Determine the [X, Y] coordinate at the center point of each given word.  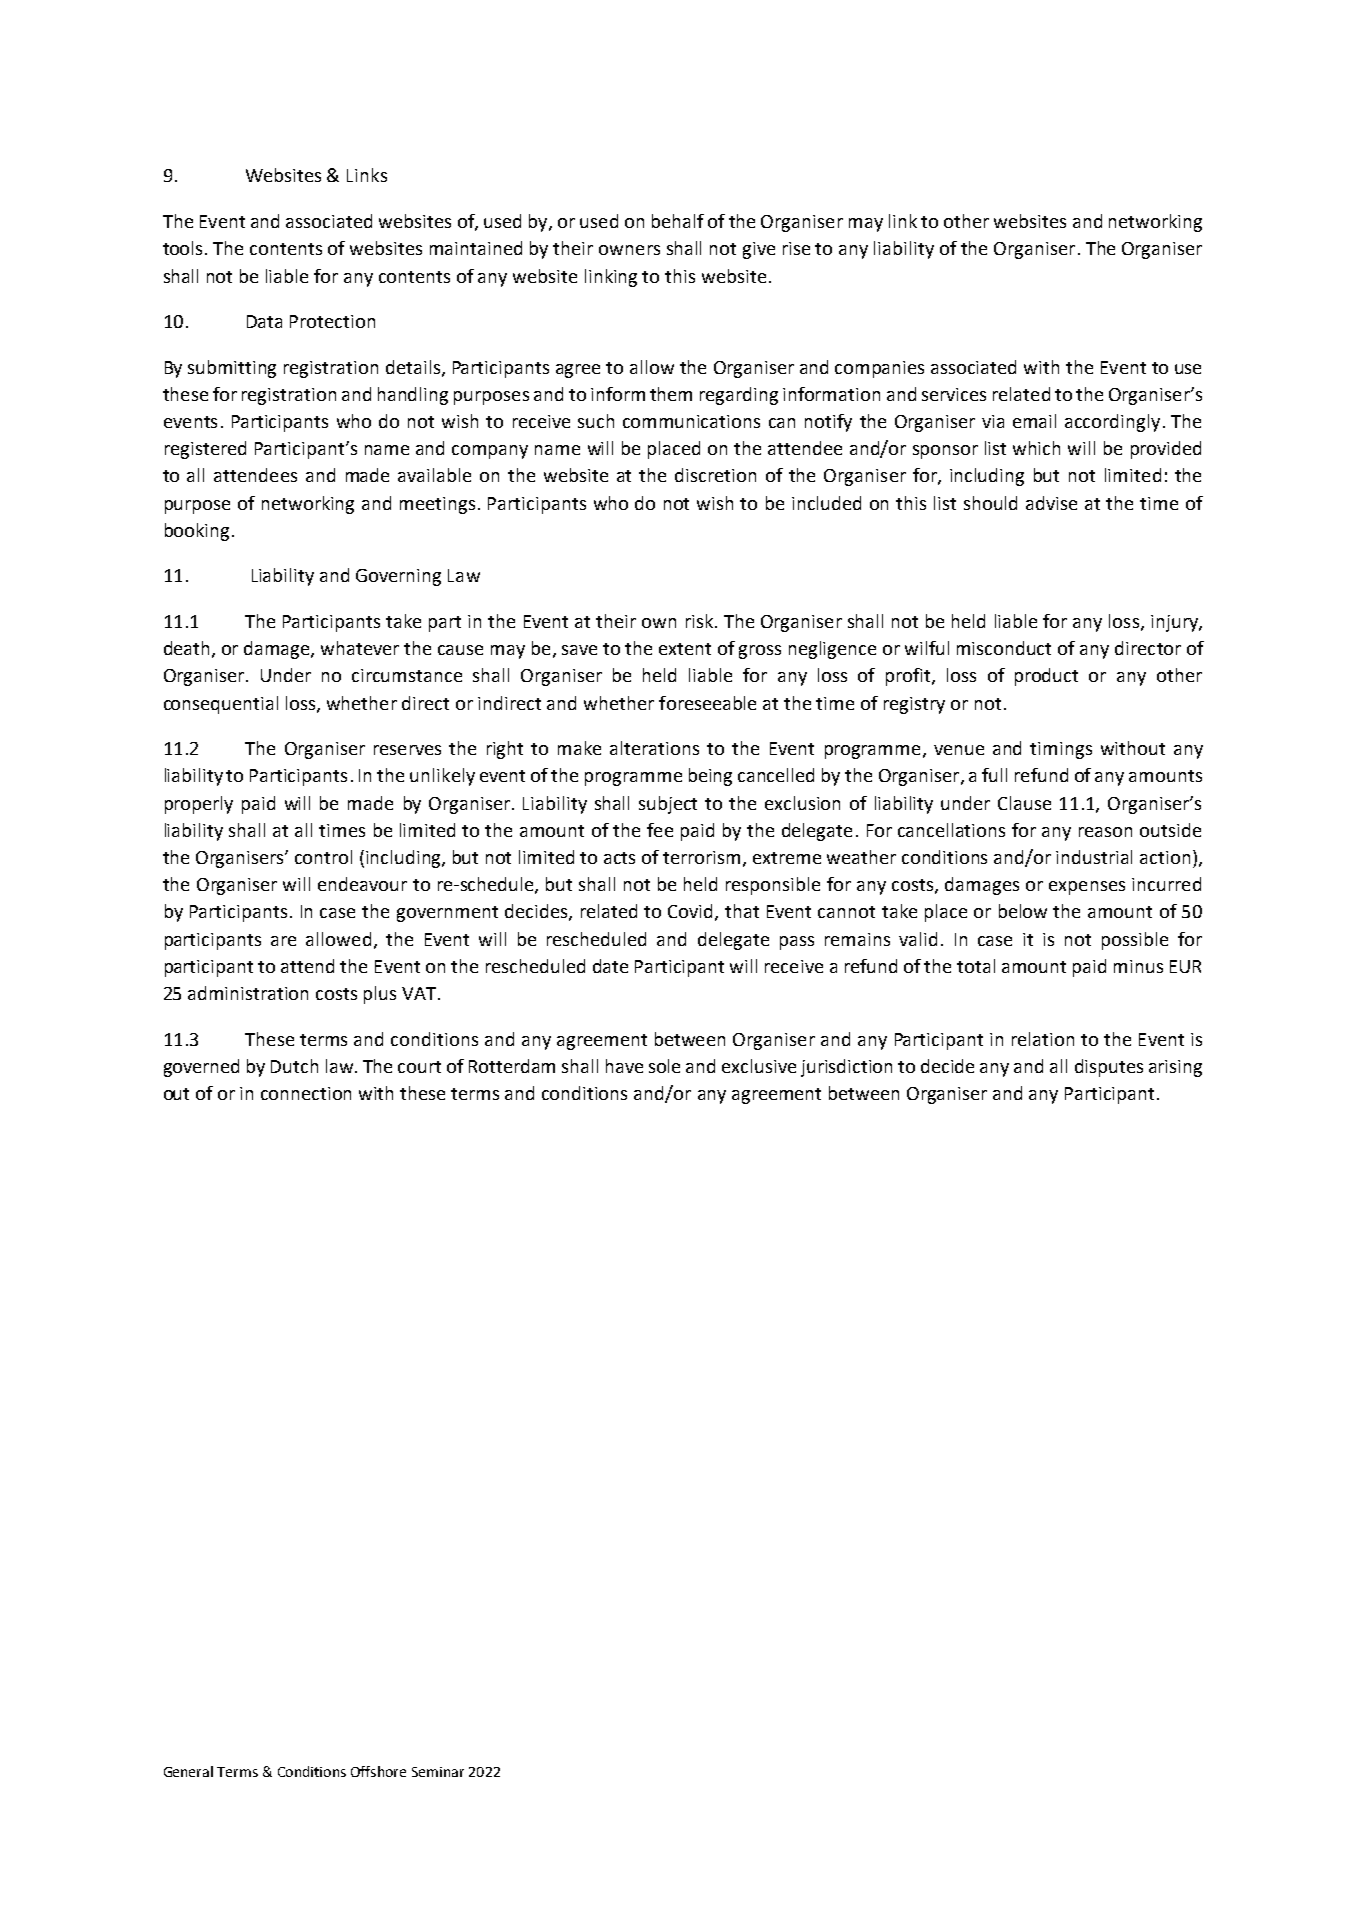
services [954, 394]
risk [699, 621]
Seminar [438, 1772]
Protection [332, 321]
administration [248, 993]
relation [1043, 1039]
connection [306, 1093]
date [610, 966]
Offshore [378, 1771]
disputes [1109, 1068]
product [1046, 677]
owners [629, 250]
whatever [360, 648]
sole [664, 1066]
